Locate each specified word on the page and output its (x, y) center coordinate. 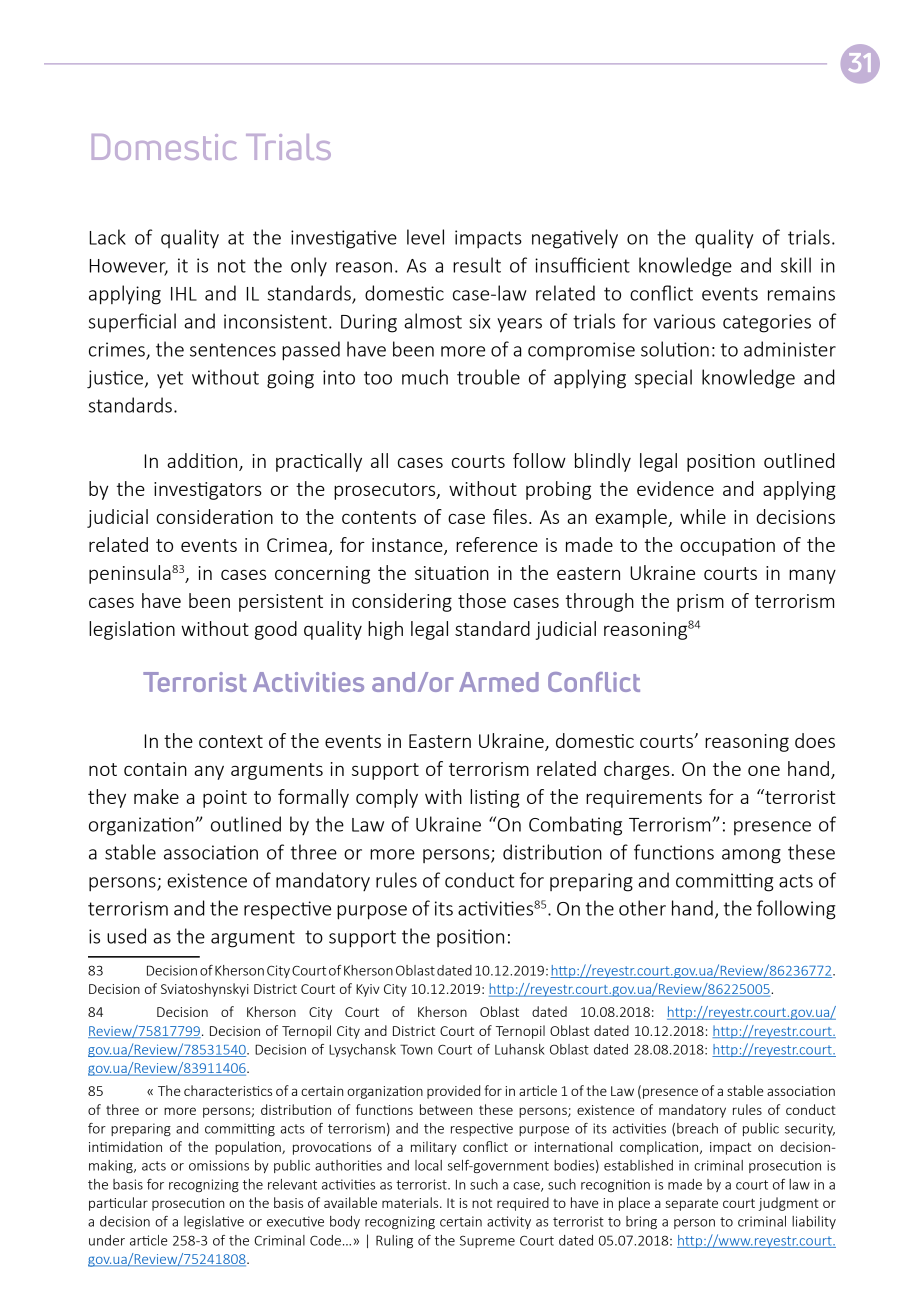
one (764, 770)
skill (796, 265)
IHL (184, 294)
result (477, 265)
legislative (214, 1222)
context (231, 741)
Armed (499, 682)
